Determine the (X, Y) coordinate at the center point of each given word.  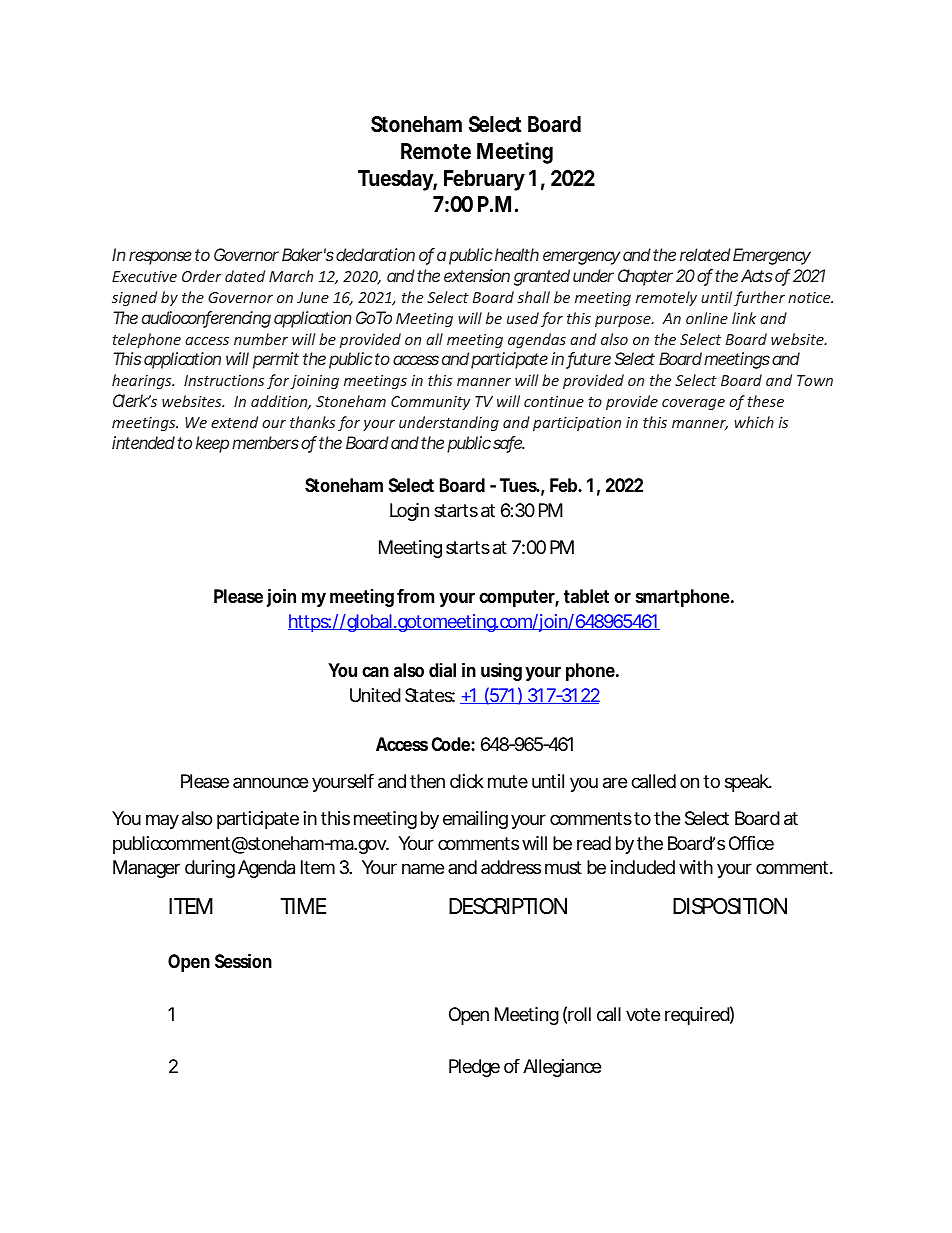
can (375, 671)
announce (270, 782)
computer (519, 598)
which (754, 422)
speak (748, 783)
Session (243, 960)
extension (477, 275)
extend (234, 422)
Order (202, 276)
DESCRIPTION (508, 906)
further (759, 298)
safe (509, 444)
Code (453, 744)
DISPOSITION (730, 906)
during (210, 869)
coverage (693, 404)
